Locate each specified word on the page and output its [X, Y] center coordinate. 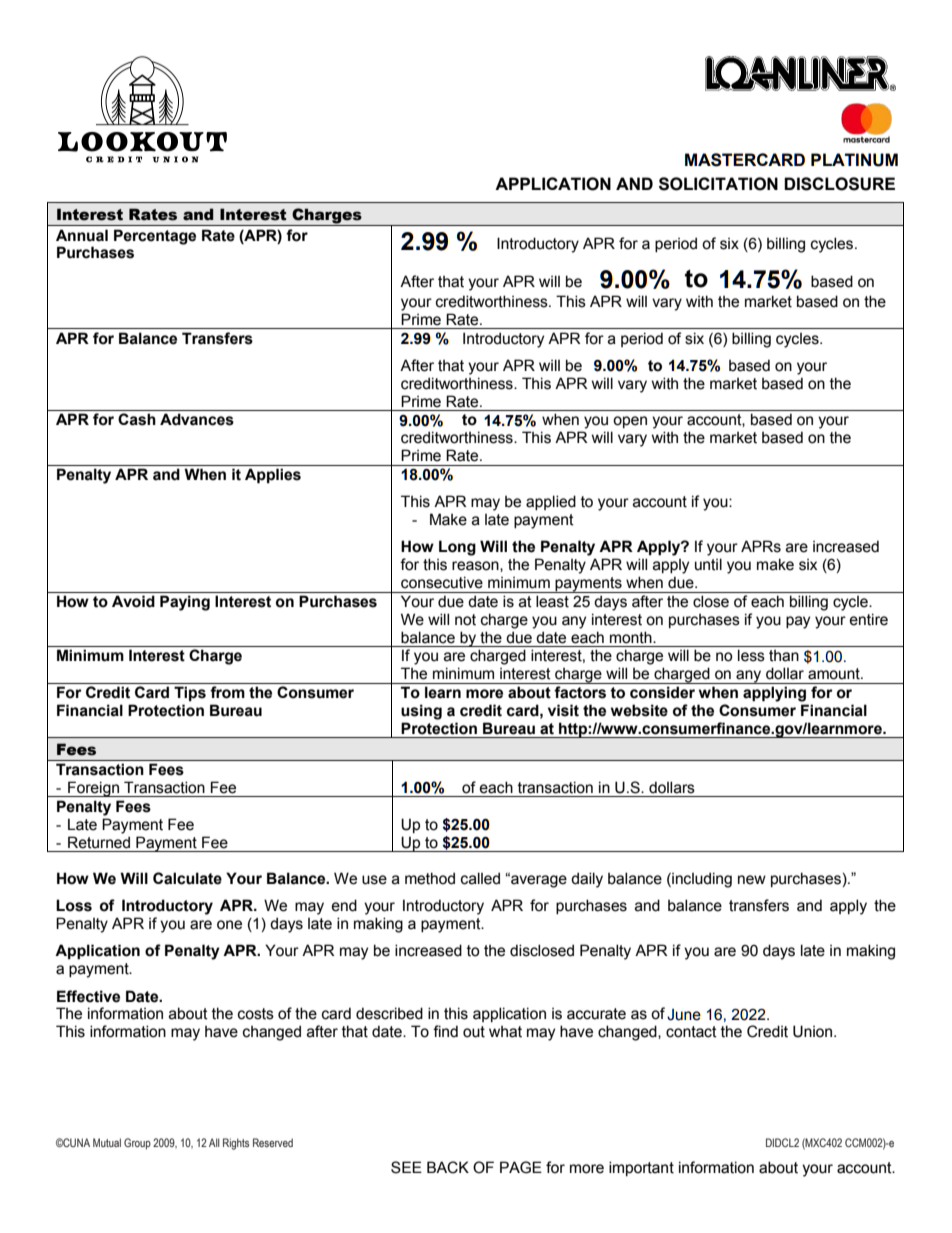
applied [551, 502]
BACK [448, 1167]
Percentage [155, 237]
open [630, 422]
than [784, 656]
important [641, 1168]
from [227, 692]
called [480, 878]
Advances [197, 419]
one [229, 925]
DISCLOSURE [839, 184]
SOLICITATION [718, 184]
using [421, 712]
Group [137, 1144]
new [752, 880]
